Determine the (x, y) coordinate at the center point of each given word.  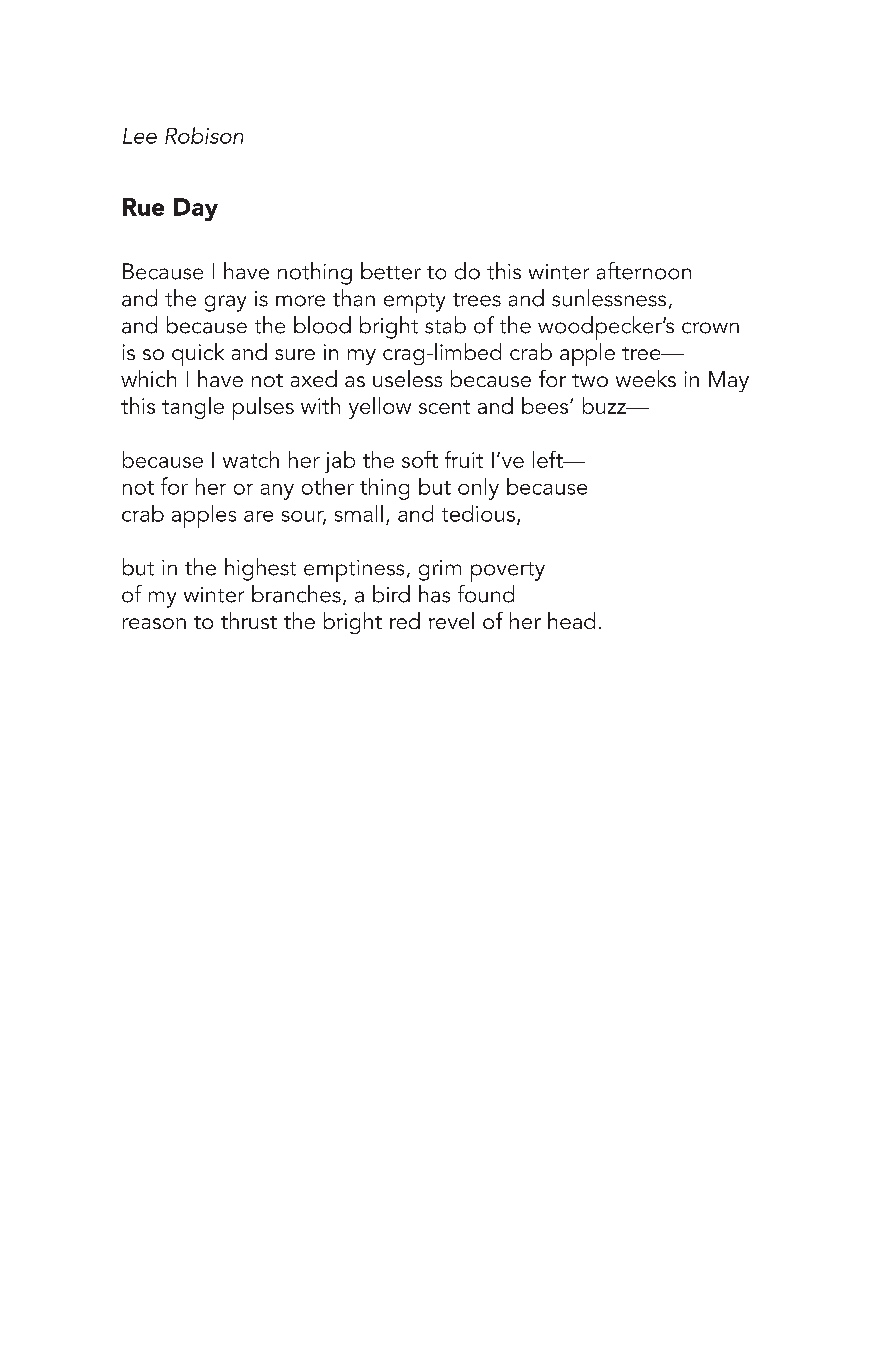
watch (251, 459)
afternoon (644, 271)
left (549, 459)
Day (196, 209)
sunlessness (609, 298)
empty (414, 303)
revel (451, 620)
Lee (140, 136)
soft (420, 459)
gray (225, 303)
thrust (249, 620)
